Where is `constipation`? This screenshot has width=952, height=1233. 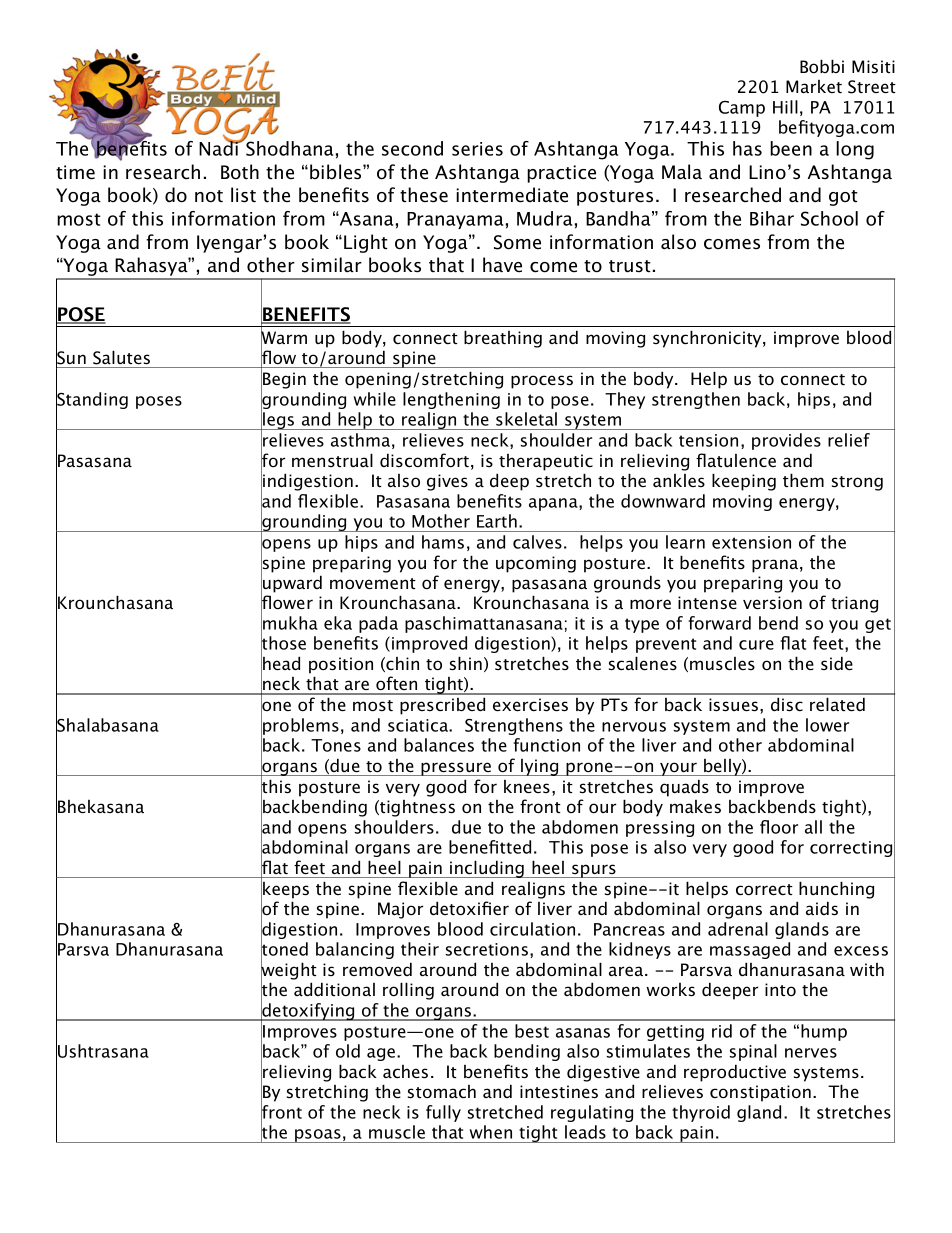
constipation is located at coordinates (760, 1093).
